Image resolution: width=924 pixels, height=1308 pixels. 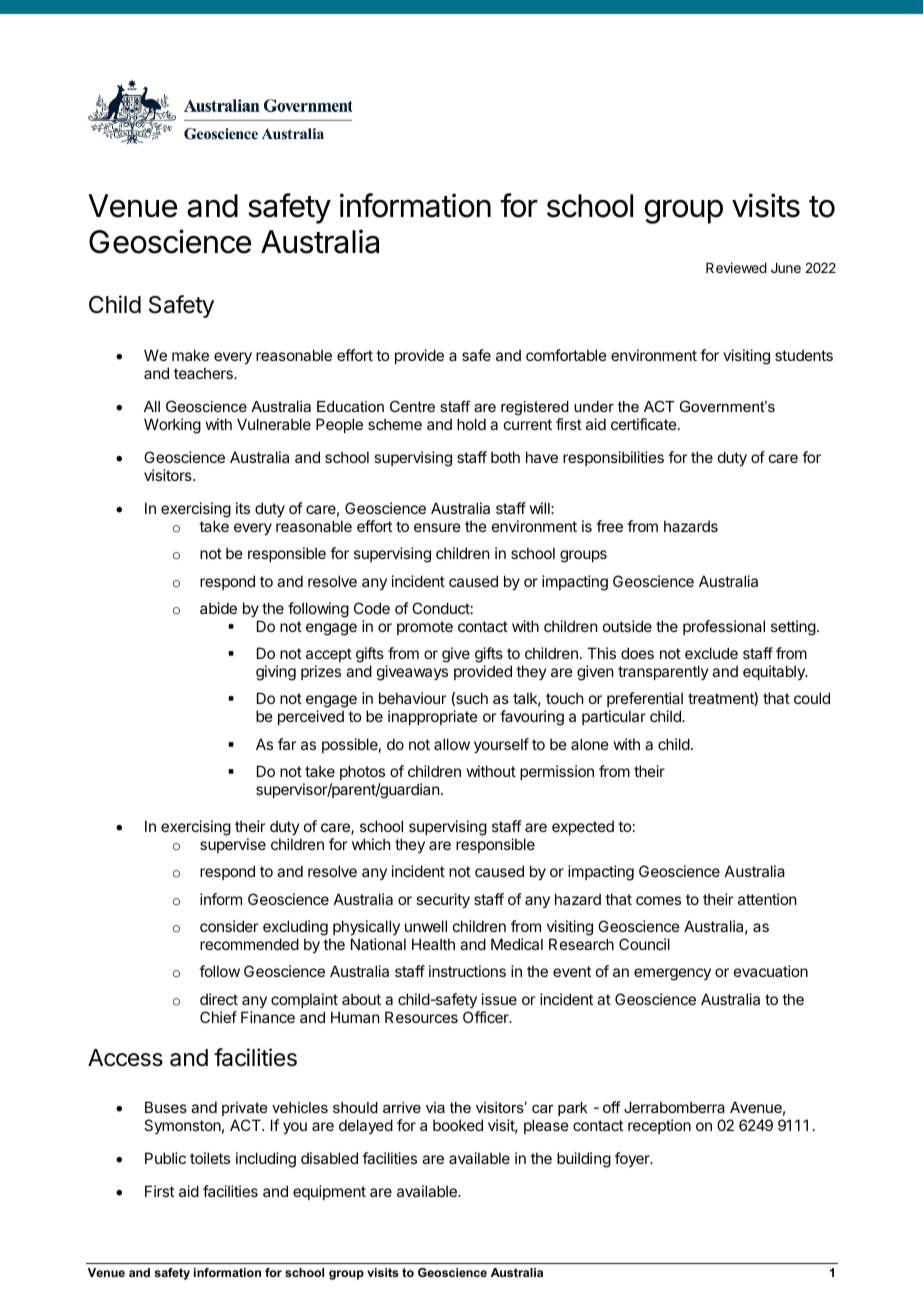 I want to click on free, so click(x=609, y=526).
